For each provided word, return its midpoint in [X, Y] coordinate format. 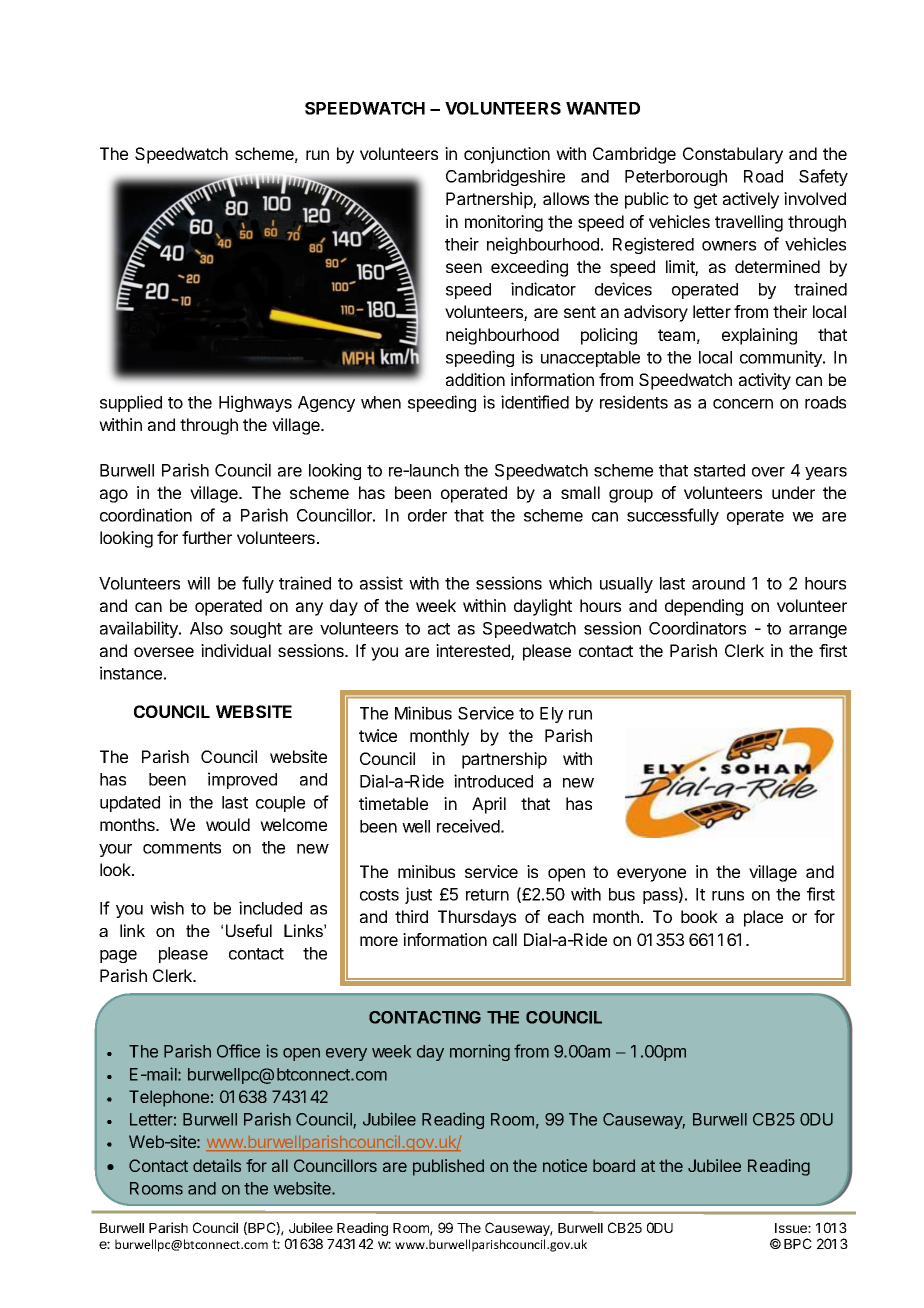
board [614, 1165]
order [427, 515]
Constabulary [733, 155]
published [448, 1167]
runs [728, 896]
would [228, 824]
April [489, 805]
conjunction [507, 155]
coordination [146, 515]
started [719, 470]
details [217, 1165]
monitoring [504, 223]
